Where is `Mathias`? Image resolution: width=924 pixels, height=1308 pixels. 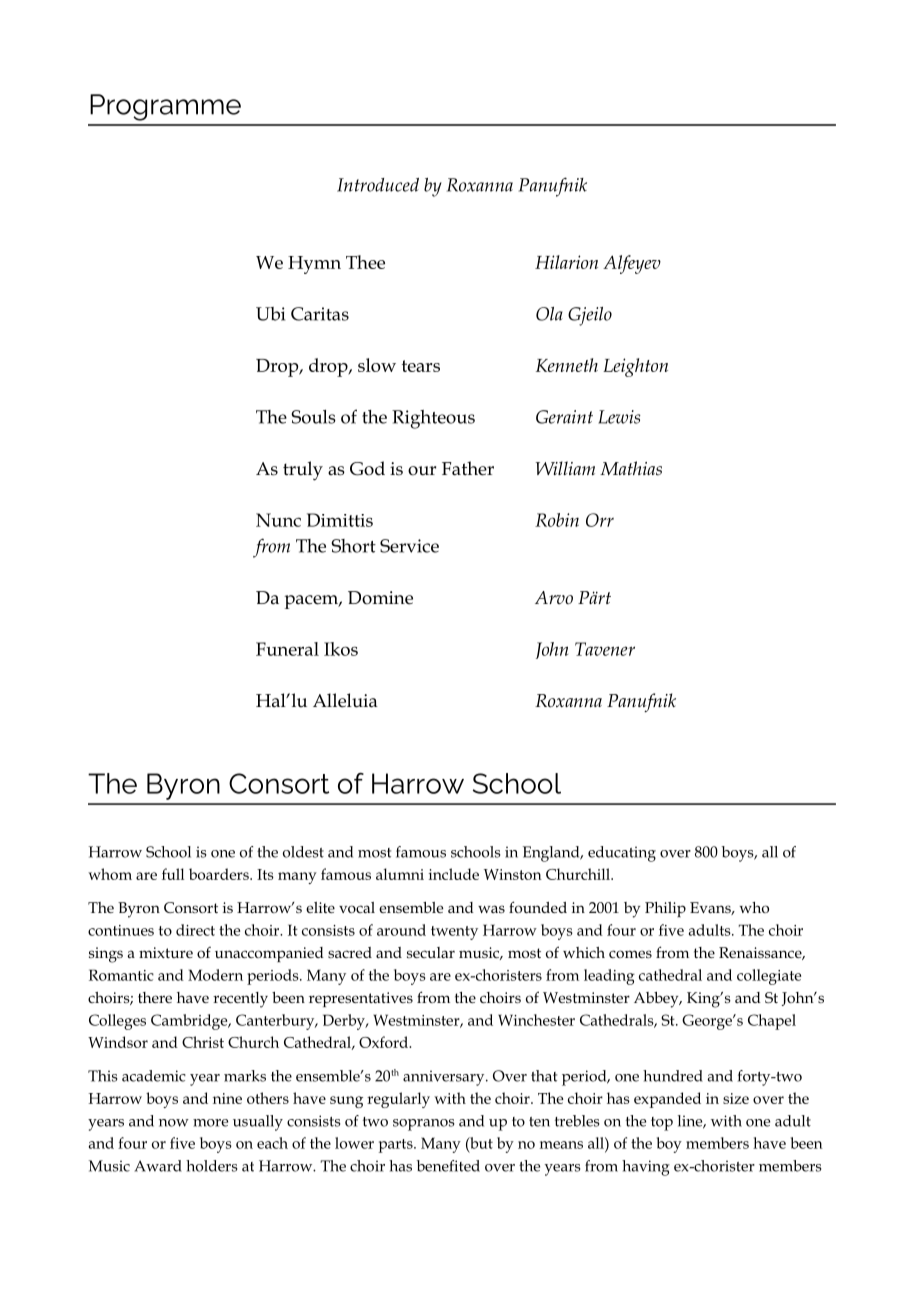
Mathias is located at coordinates (631, 468).
